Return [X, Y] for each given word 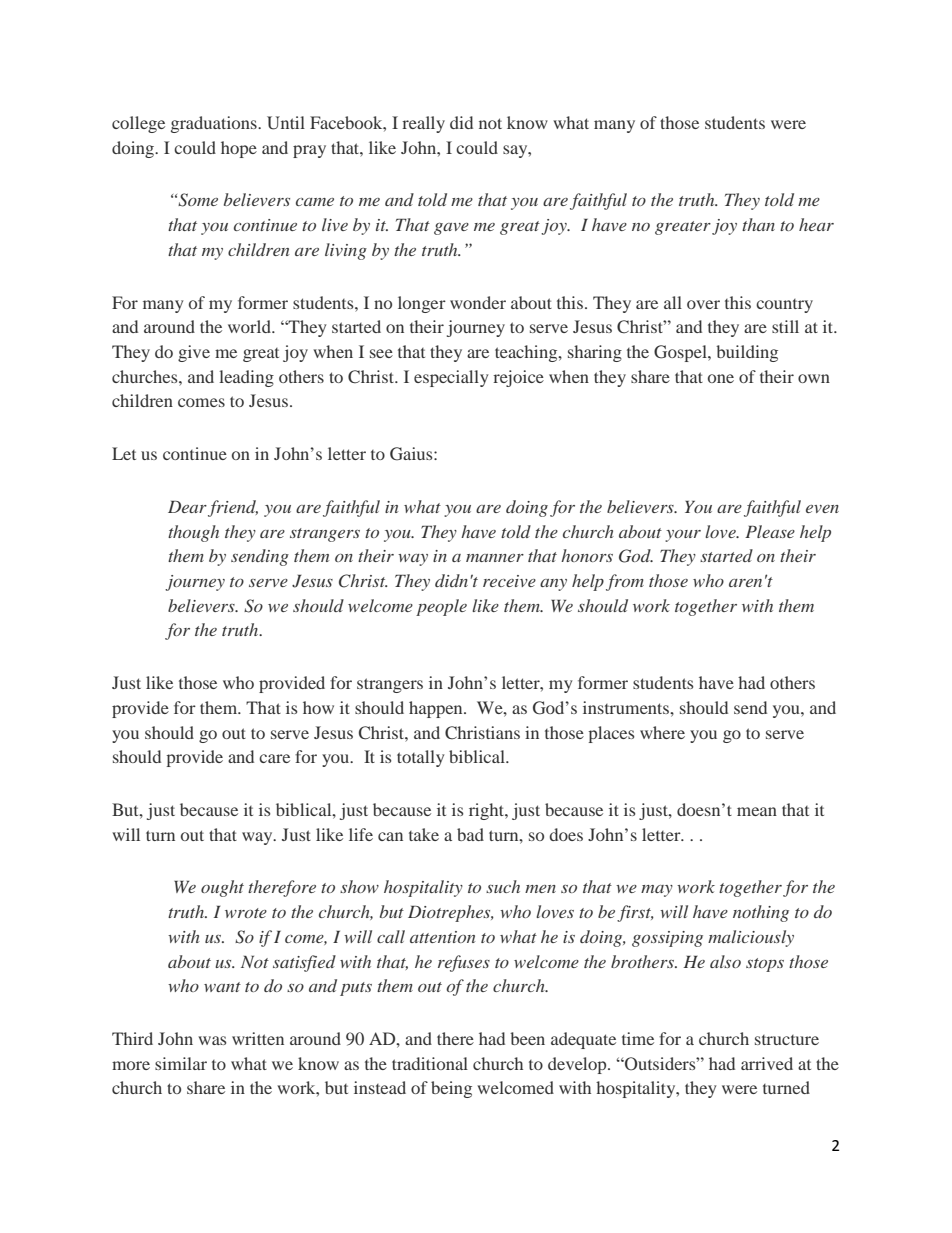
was [212, 1040]
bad [470, 834]
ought [222, 888]
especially [451, 378]
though [193, 533]
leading [246, 378]
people [441, 607]
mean [757, 811]
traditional [430, 1063]
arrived [767, 1063]
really [423, 124]
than [758, 224]
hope [239, 149]
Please [770, 531]
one [721, 378]
